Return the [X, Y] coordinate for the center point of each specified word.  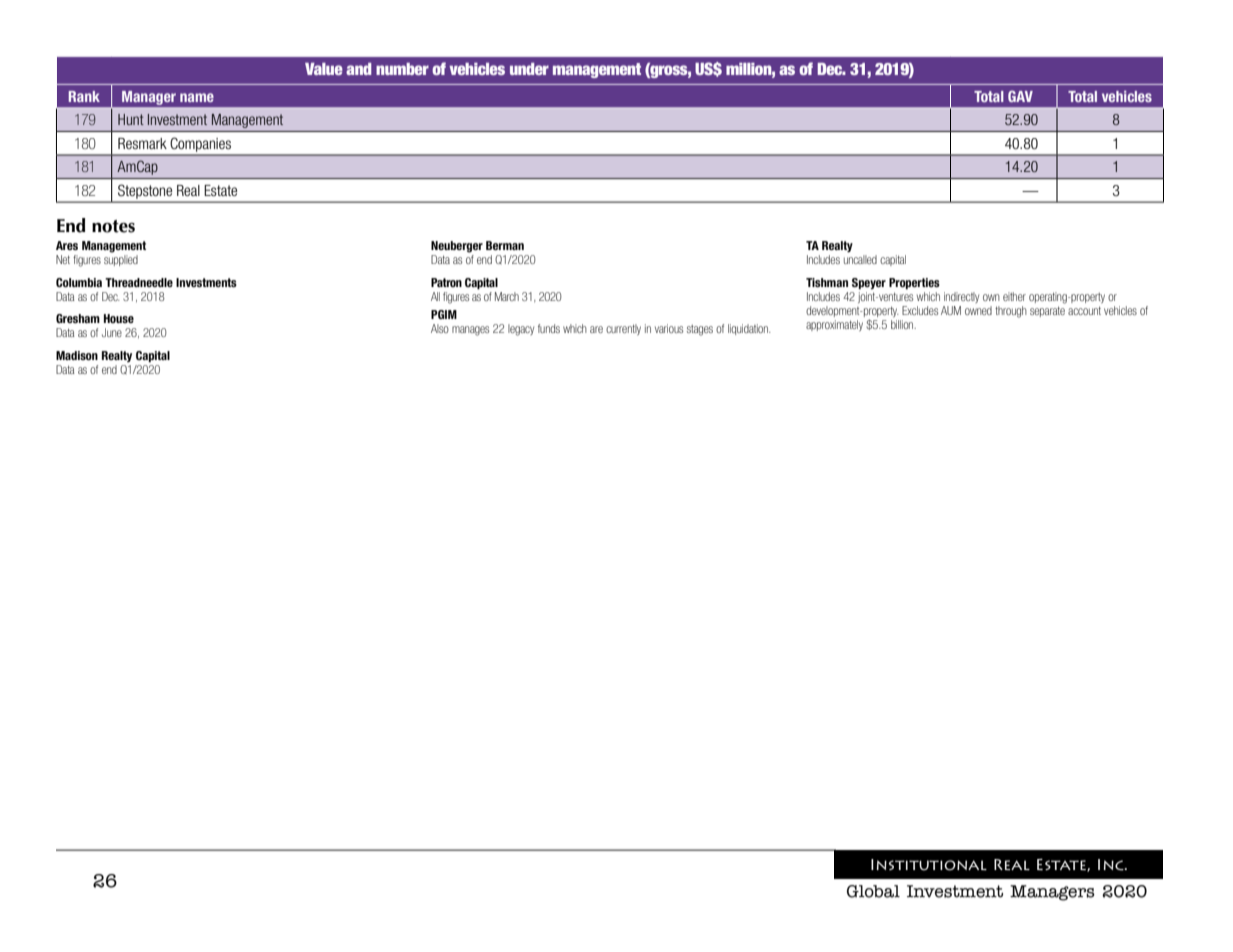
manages [470, 331]
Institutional [929, 865]
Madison [77, 355]
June [112, 332]
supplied [121, 260]
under [529, 69]
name [197, 97]
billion [903, 324]
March [507, 296]
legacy [521, 330]
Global [873, 891]
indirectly [961, 297]
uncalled [860, 259]
